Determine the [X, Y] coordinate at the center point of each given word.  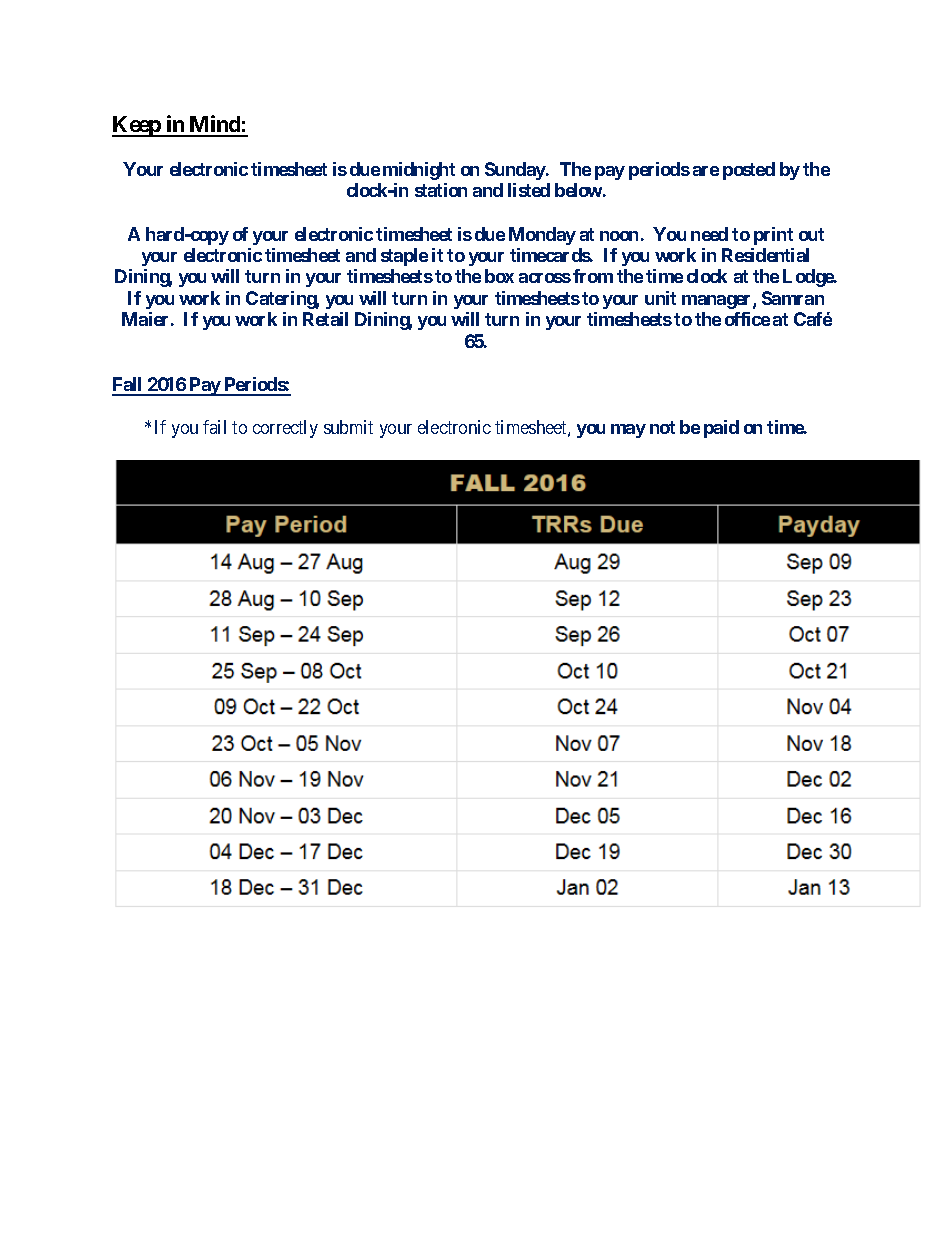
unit [660, 298]
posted [749, 171]
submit [348, 427]
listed [529, 190]
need [709, 234]
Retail [325, 319]
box [499, 276]
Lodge [809, 278]
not [662, 427]
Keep [137, 126]
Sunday [516, 171]
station [441, 190]
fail [214, 427]
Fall [128, 386]
